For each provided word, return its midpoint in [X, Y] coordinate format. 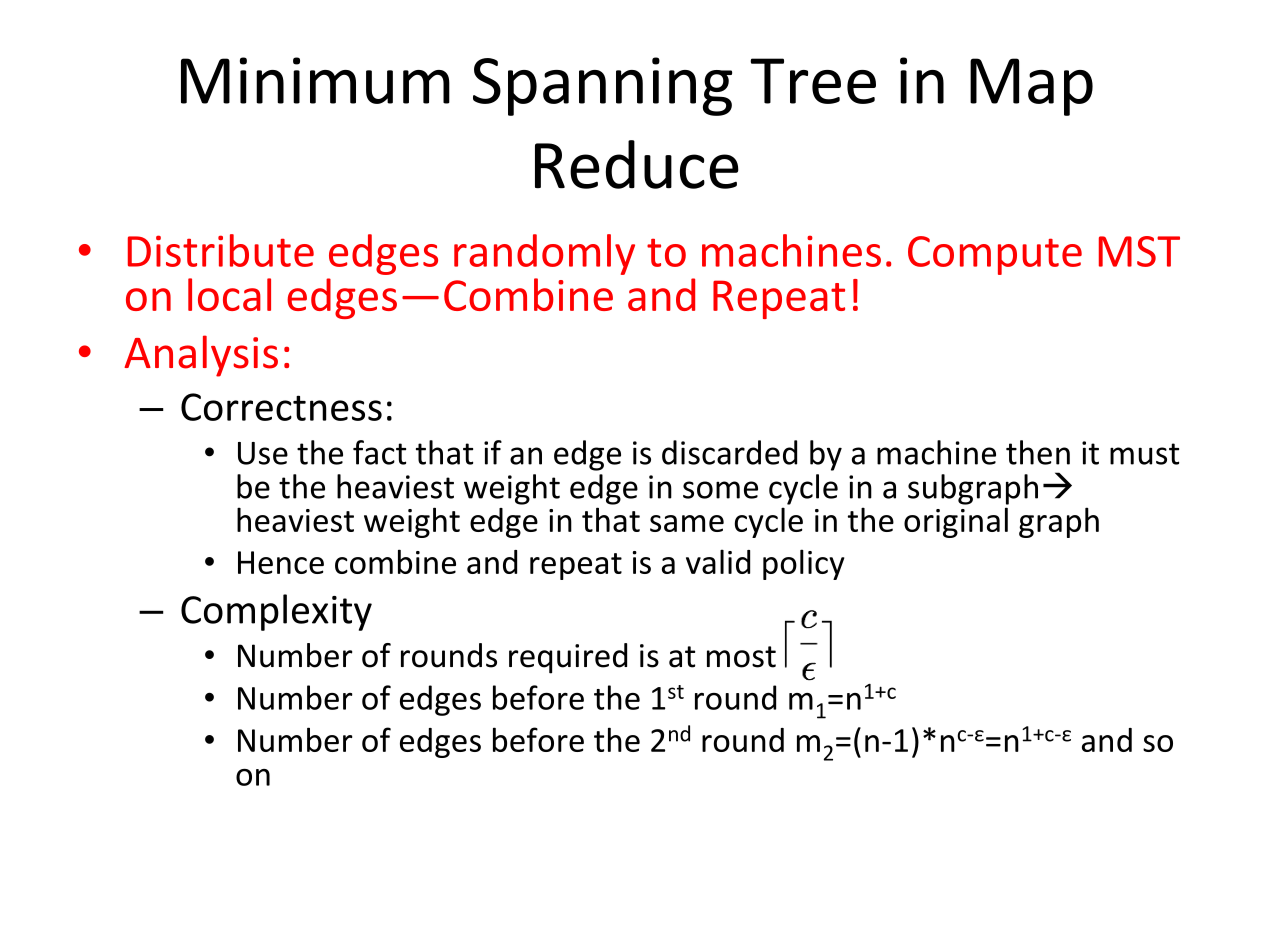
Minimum [315, 80]
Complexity [276, 612]
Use [263, 453]
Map [1031, 87]
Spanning [602, 86]
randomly [544, 254]
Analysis [201, 356]
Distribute [221, 250]
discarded [729, 452]
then [1038, 452]
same [687, 523]
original [956, 522]
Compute [995, 255]
